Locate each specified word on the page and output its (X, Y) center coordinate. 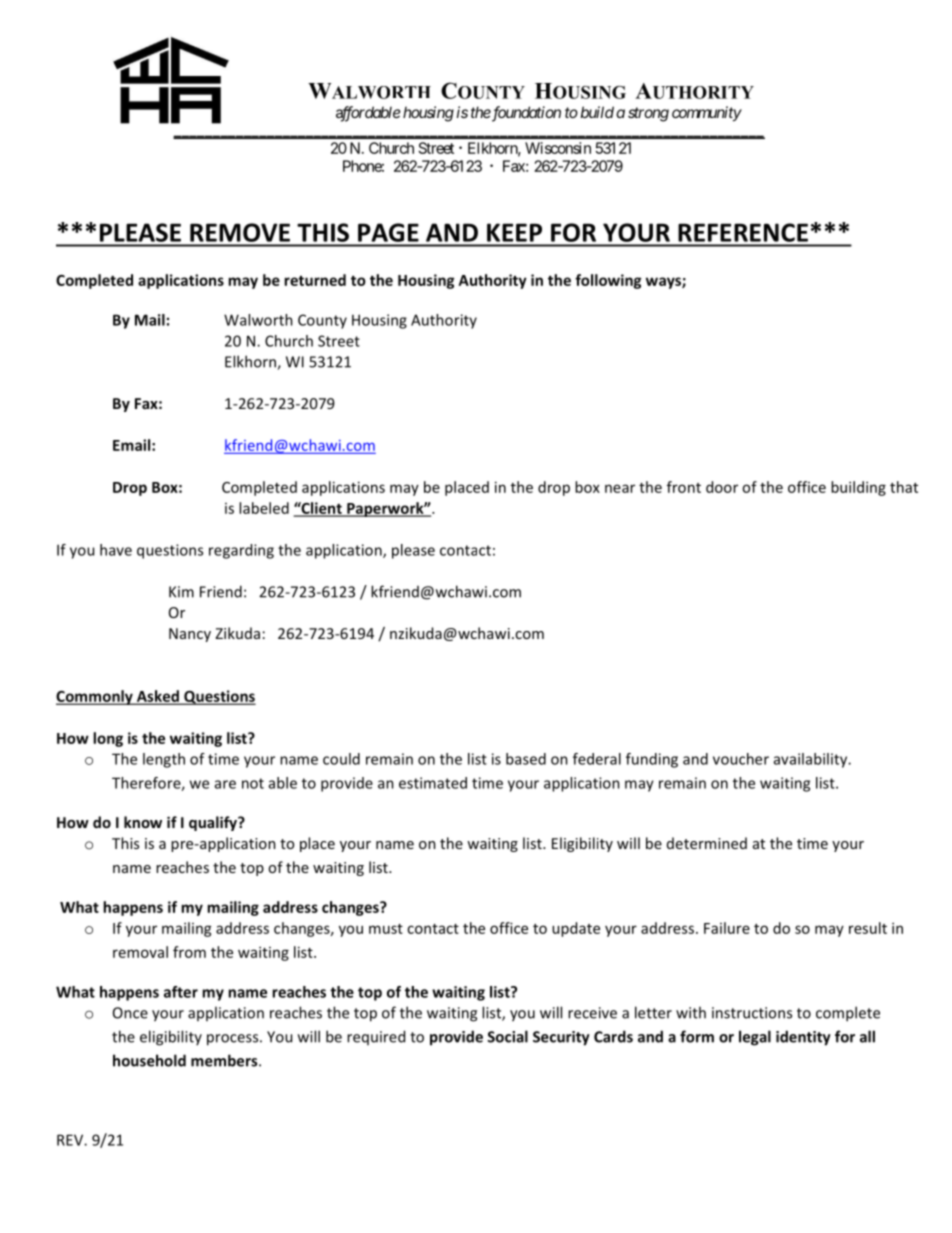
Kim (181, 592)
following (608, 281)
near (620, 488)
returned (315, 280)
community (707, 113)
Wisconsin (558, 148)
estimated (433, 783)
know (143, 822)
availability (812, 760)
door (722, 487)
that (904, 487)
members (225, 1060)
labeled (264, 508)
